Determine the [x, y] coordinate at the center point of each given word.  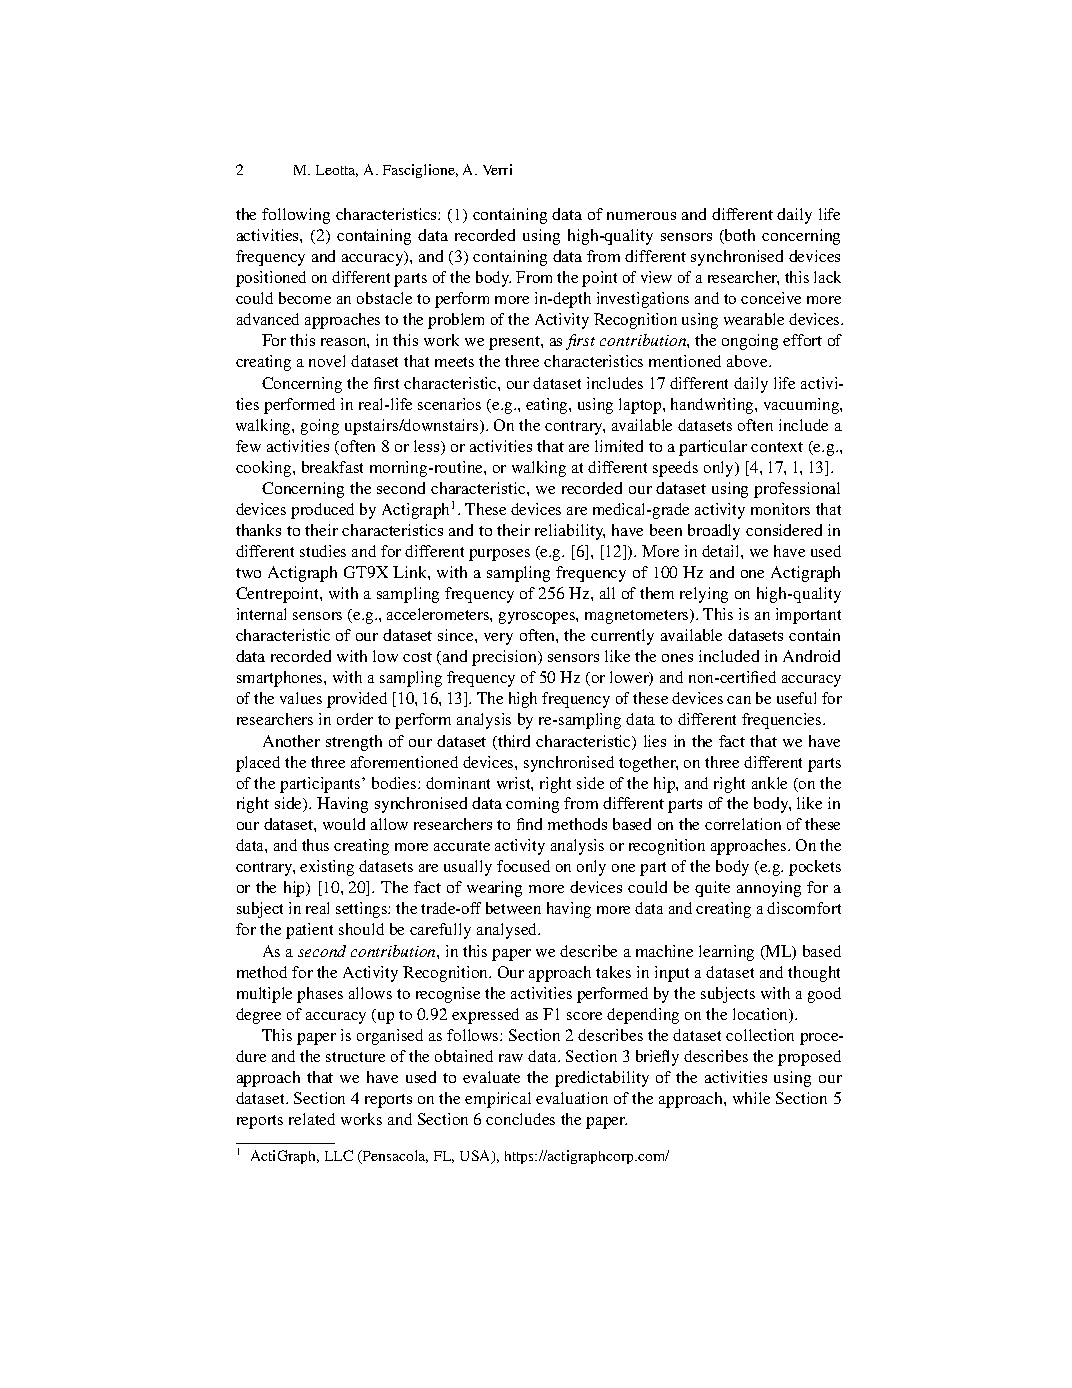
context [777, 447]
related [312, 1119]
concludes [520, 1119]
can [739, 700]
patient [309, 931]
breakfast [332, 467]
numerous [641, 216]
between [513, 908]
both [739, 236]
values [301, 698]
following [296, 216]
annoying [769, 889]
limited [619, 446]
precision [506, 658]
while [751, 1098]
